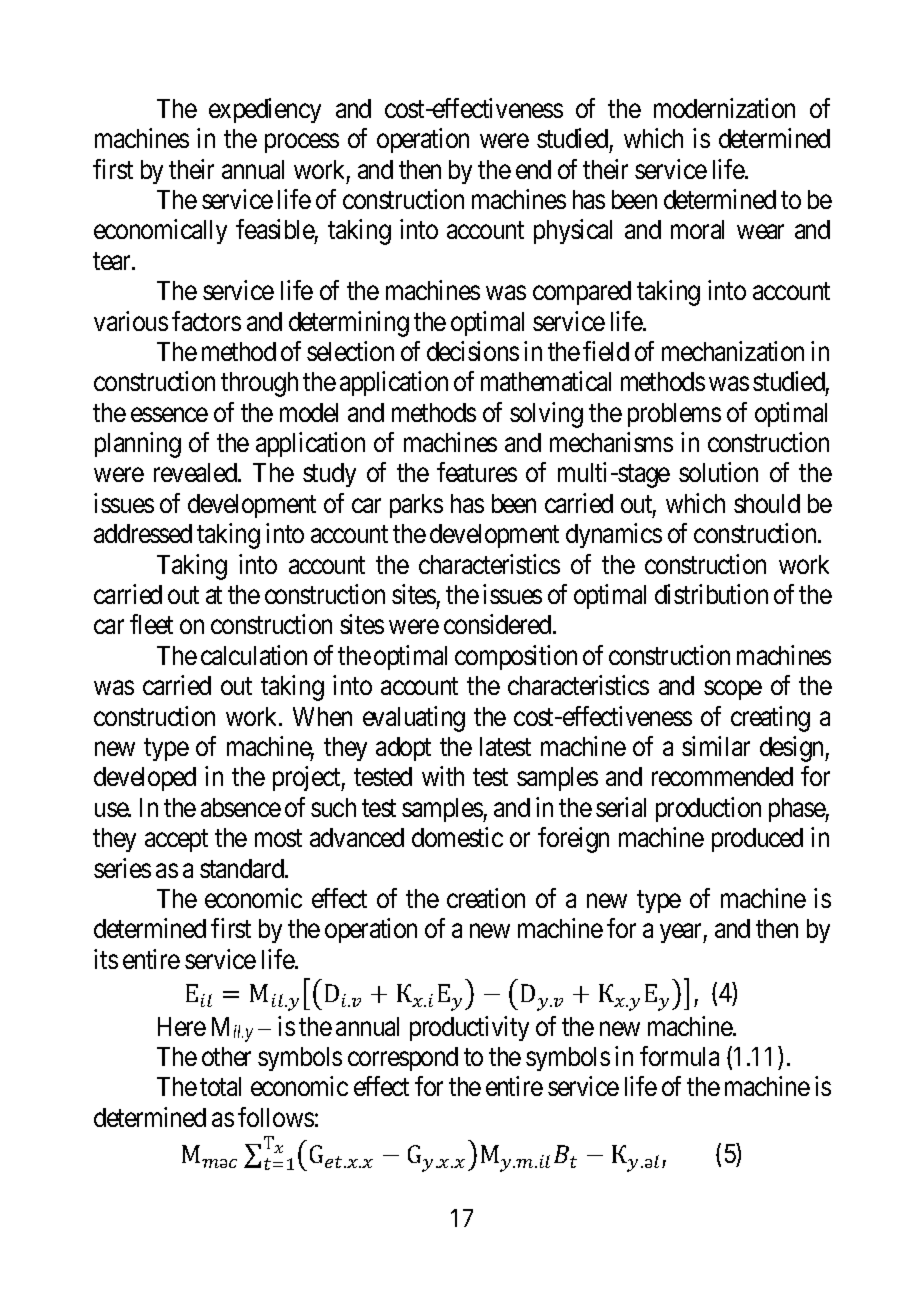 This screenshot has width=924, height=1311. What do you see at coordinates (457, 837) in the screenshot?
I see `domestic` at bounding box center [457, 837].
